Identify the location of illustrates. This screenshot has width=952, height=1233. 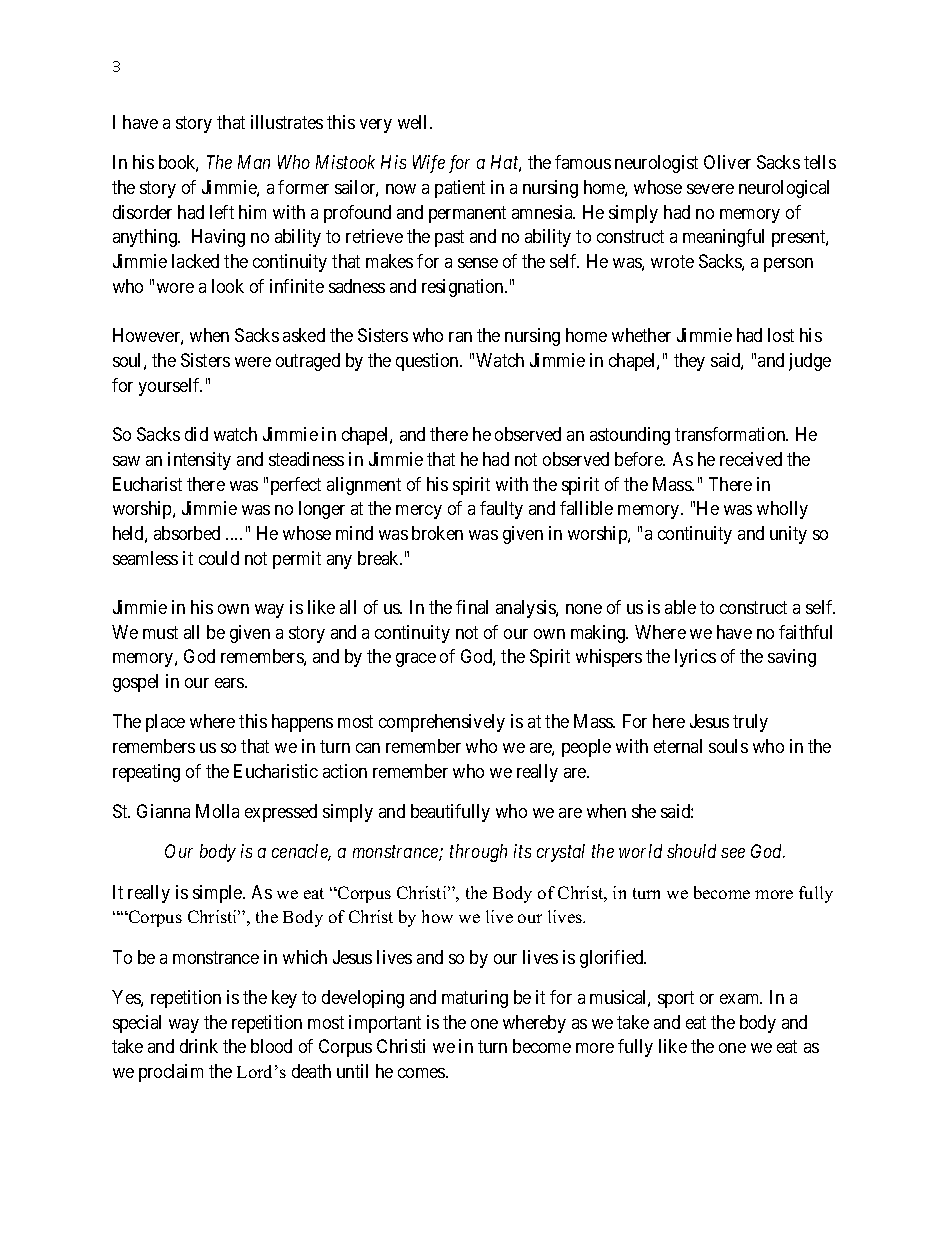
(287, 122).
